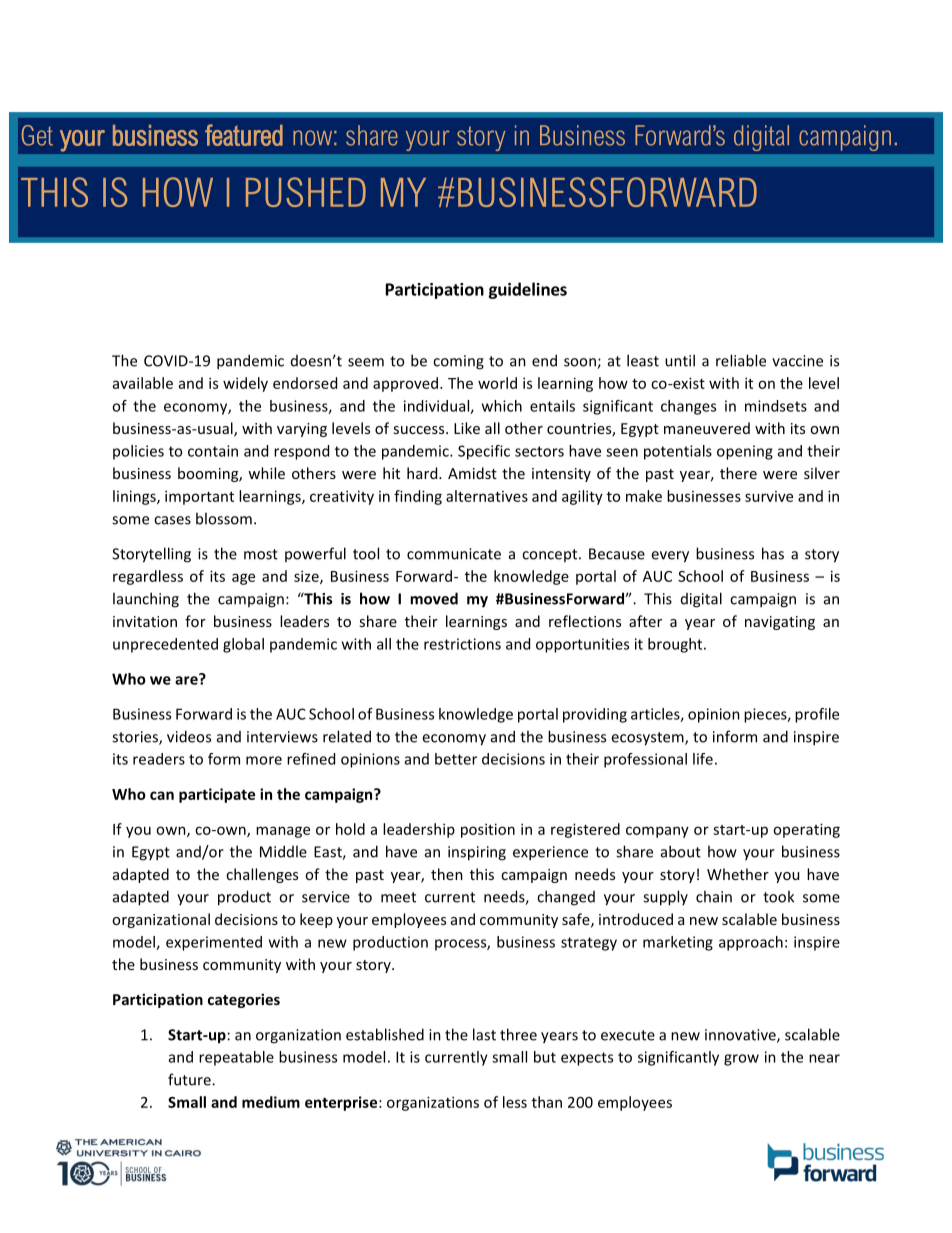 The image size is (952, 1233). Describe the element at coordinates (527, 290) in the image. I see `guidelines` at that location.
